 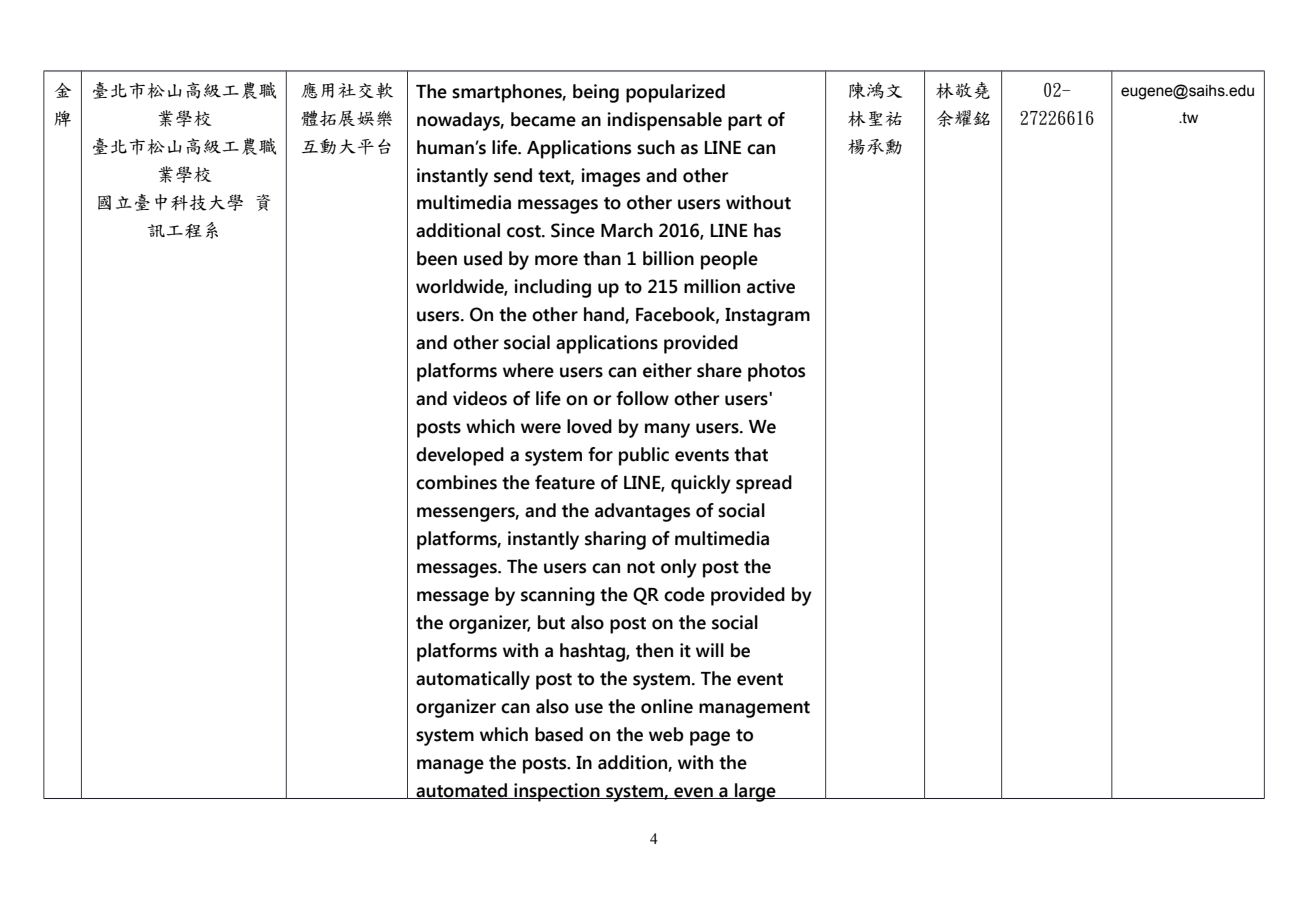 What do you see at coordinates (745, 122) in the image?
I see `part` at bounding box center [745, 122].
